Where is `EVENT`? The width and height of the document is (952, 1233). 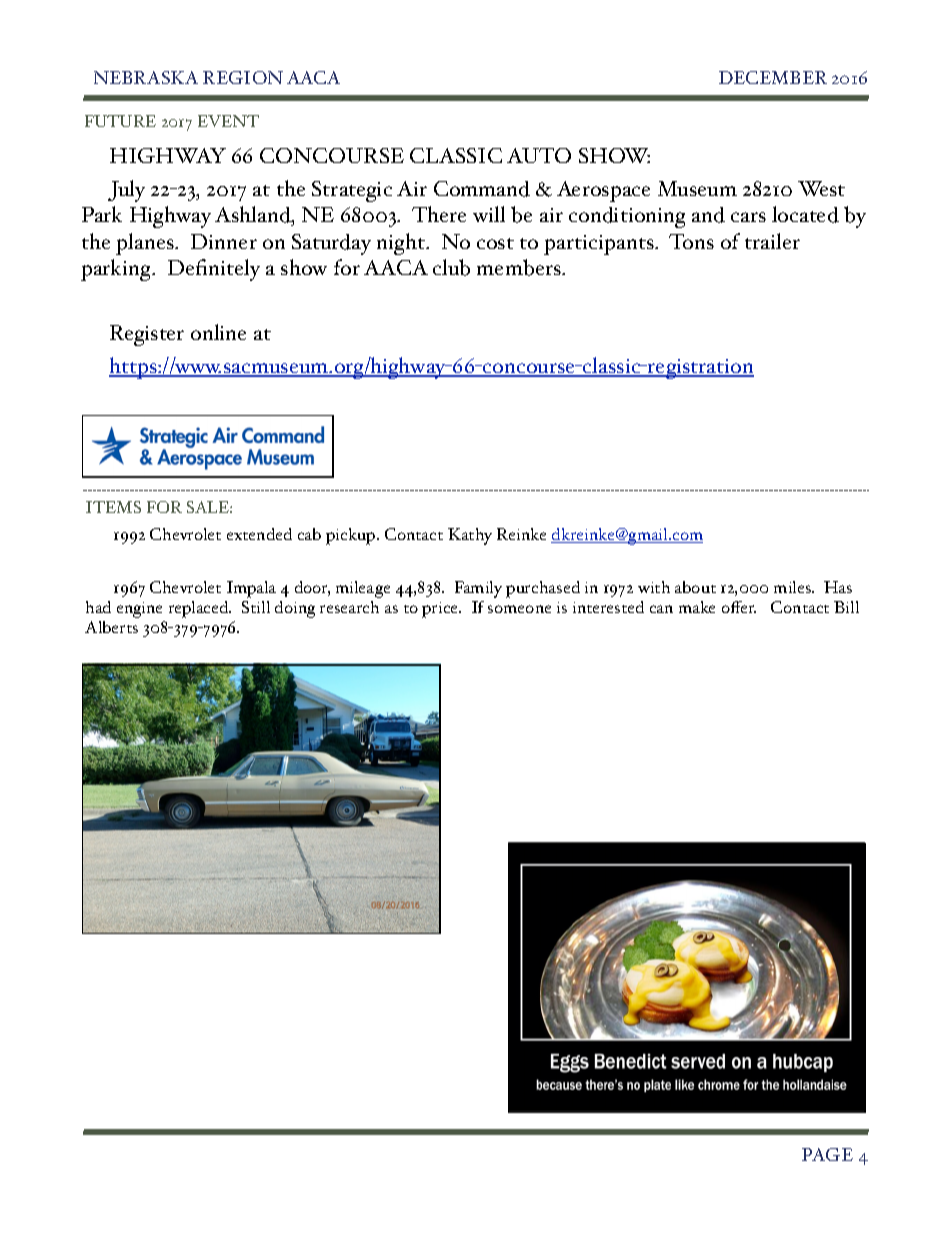
EVENT is located at coordinates (228, 121).
